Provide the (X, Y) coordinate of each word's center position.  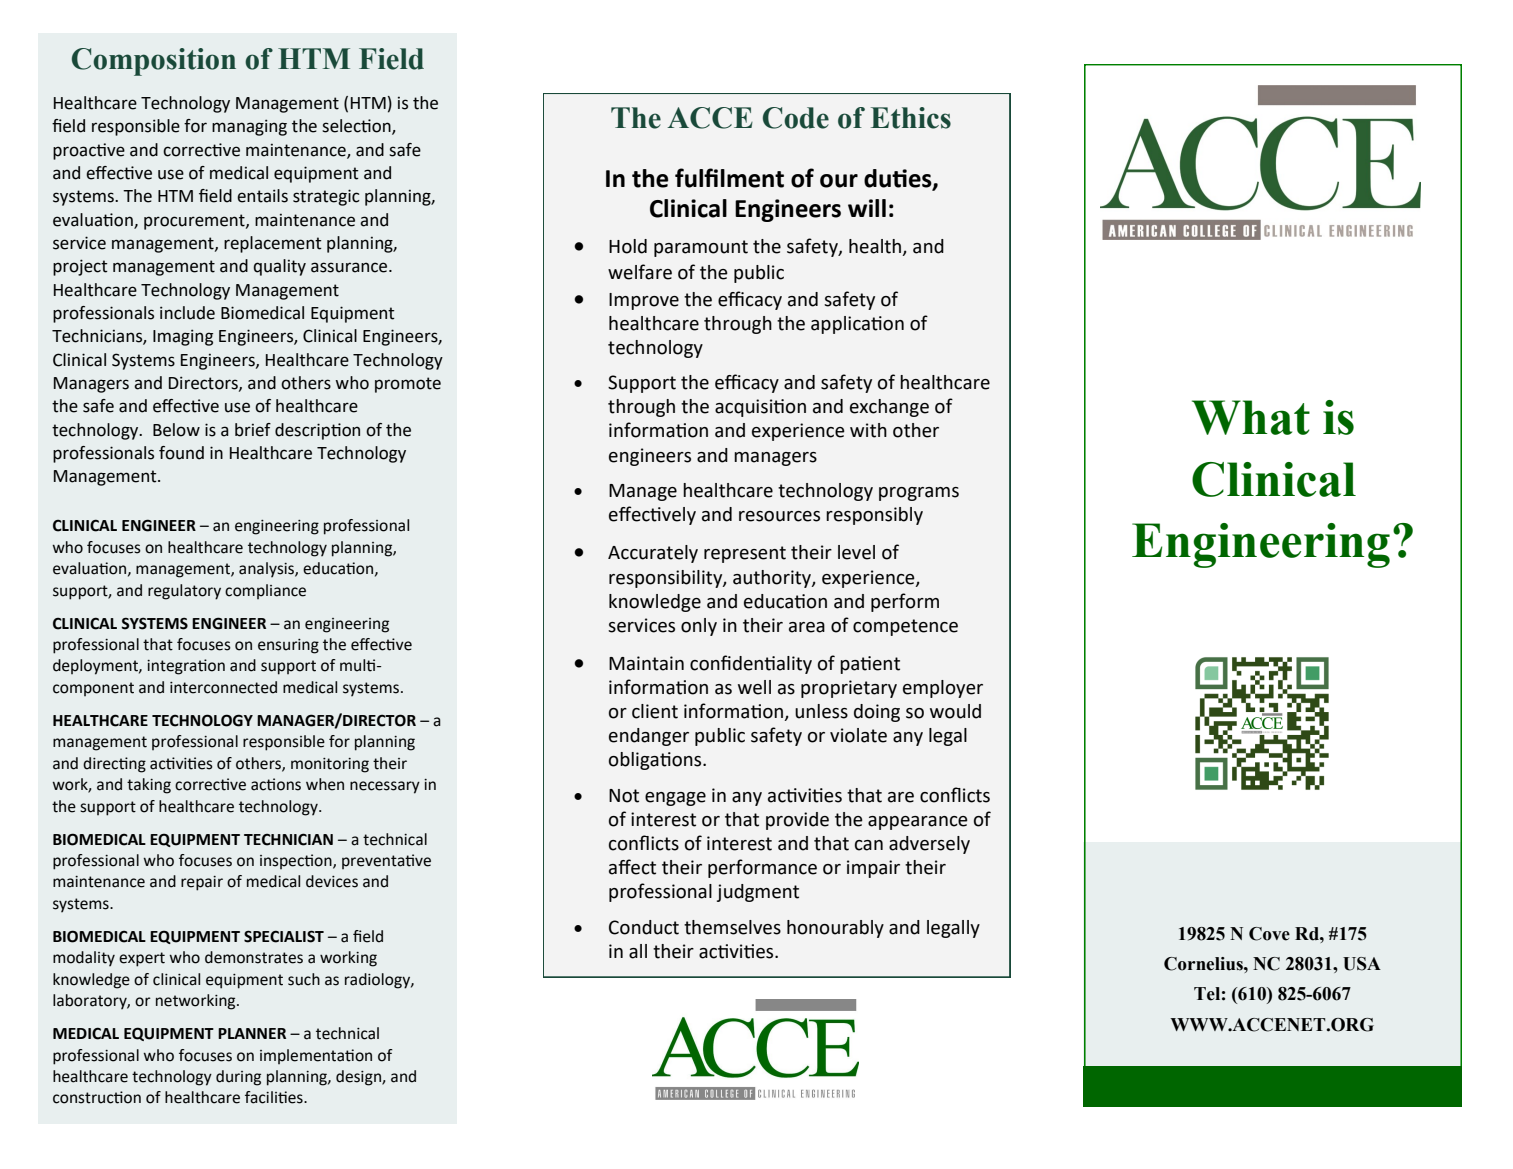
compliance (265, 591)
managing (249, 127)
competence (905, 627)
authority (773, 579)
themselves (732, 927)
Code (796, 118)
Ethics (911, 118)
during (238, 1078)
